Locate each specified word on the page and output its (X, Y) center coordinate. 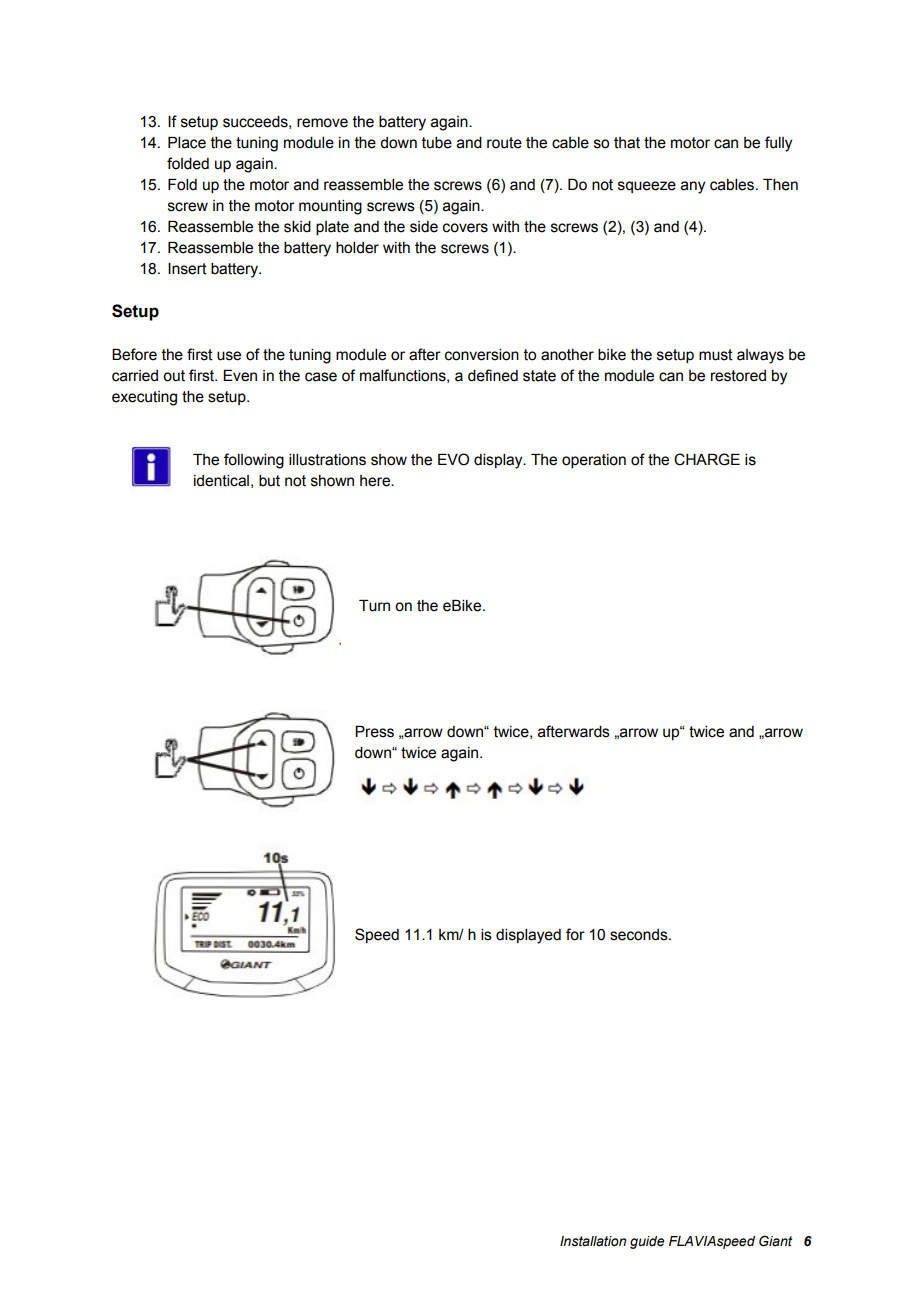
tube (437, 143)
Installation (593, 1241)
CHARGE (707, 459)
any (693, 187)
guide (647, 1242)
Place (187, 143)
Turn (374, 606)
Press (374, 732)
